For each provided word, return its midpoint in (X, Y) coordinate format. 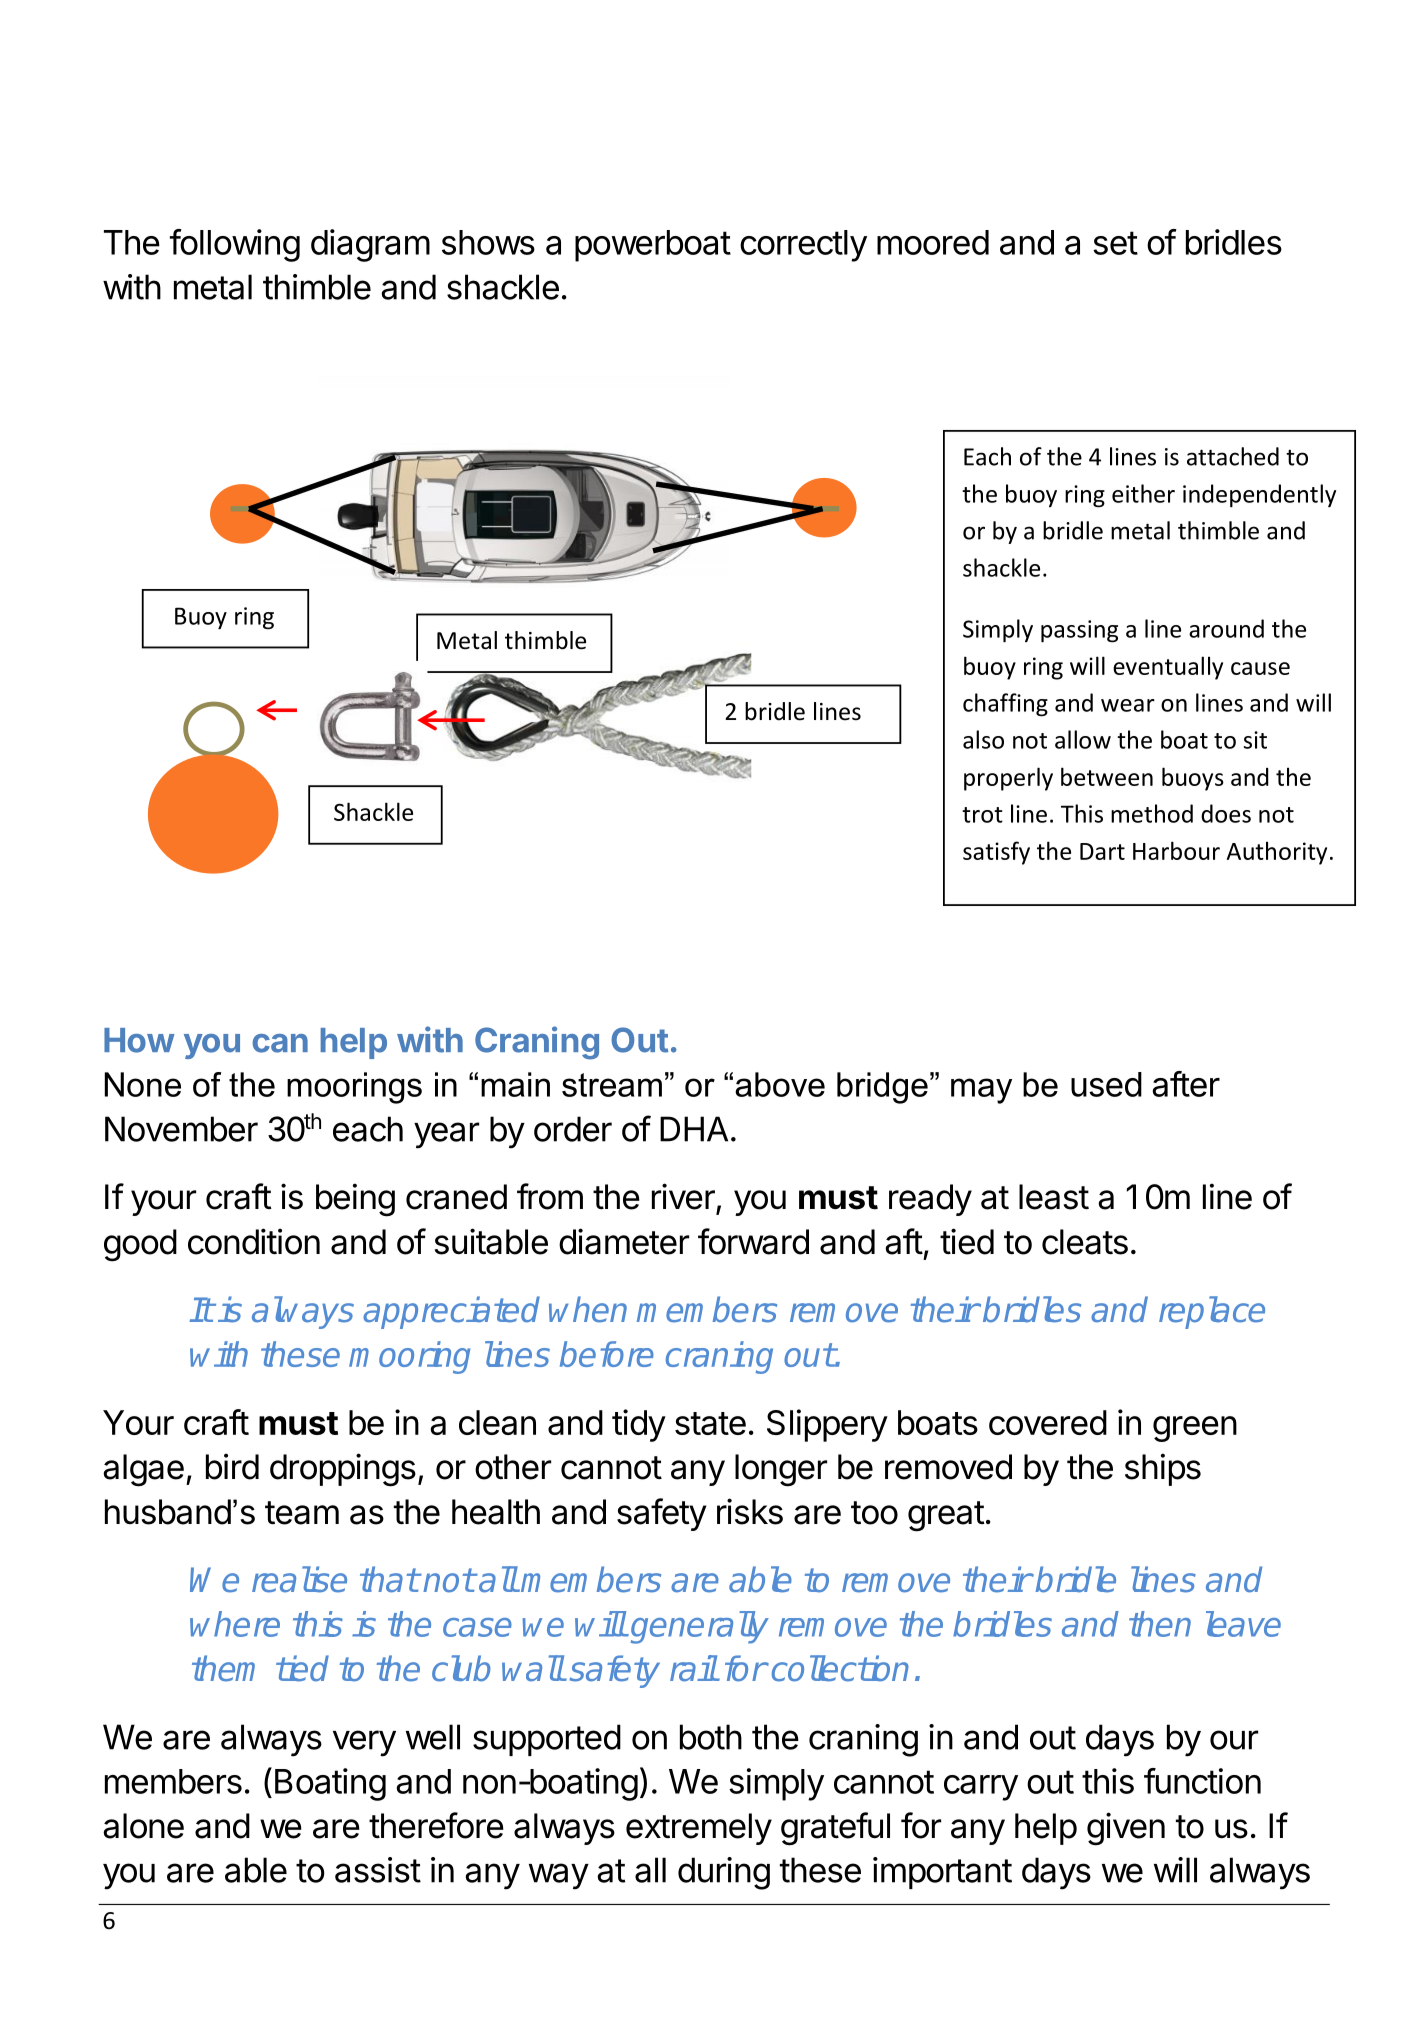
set (1115, 243)
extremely (699, 1829)
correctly (803, 246)
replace (1212, 1312)
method (1152, 813)
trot (982, 815)
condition (254, 1241)
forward (753, 1241)
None (143, 1084)
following (235, 245)
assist (378, 1870)
